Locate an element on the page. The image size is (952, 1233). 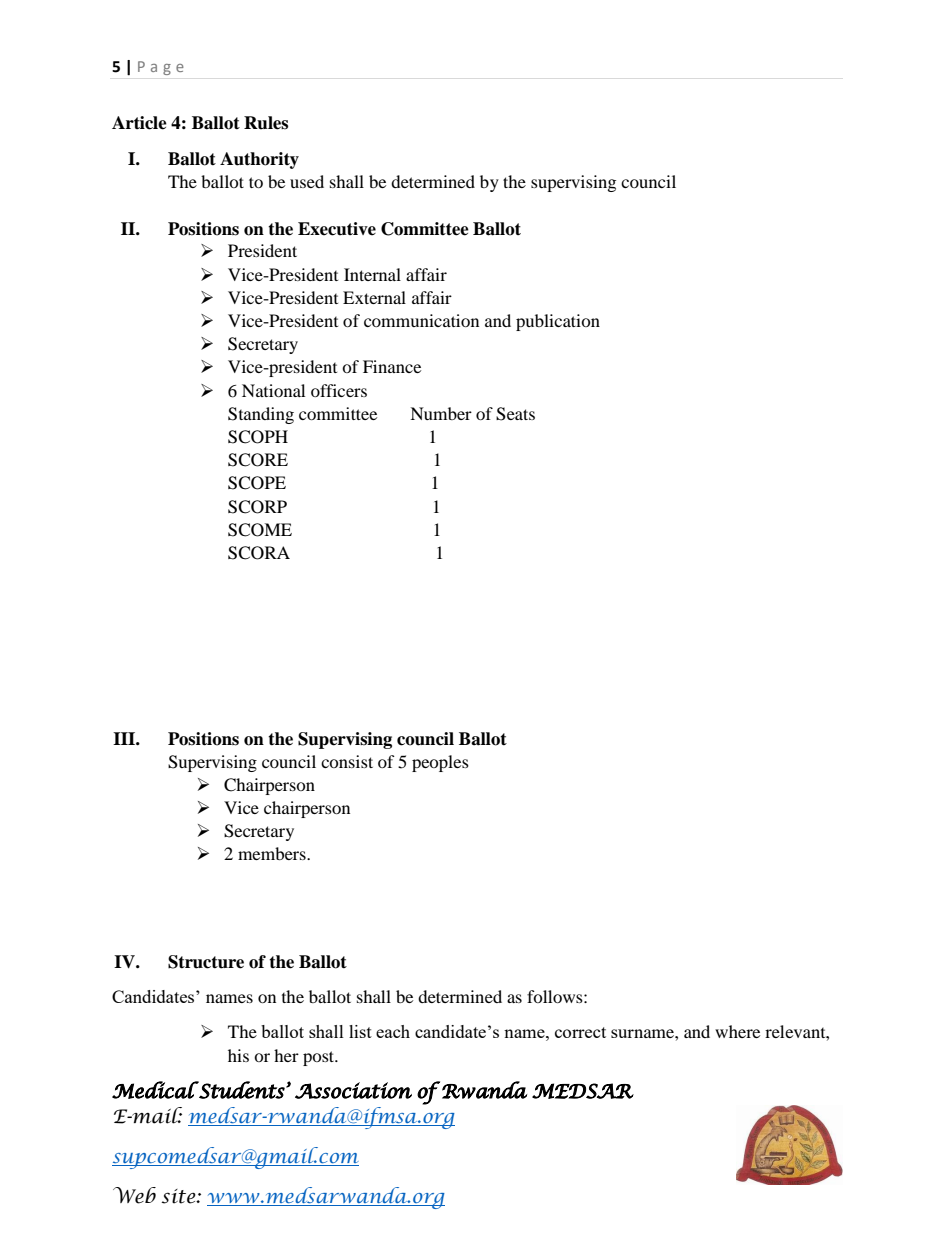
site is located at coordinates (179, 1196).
